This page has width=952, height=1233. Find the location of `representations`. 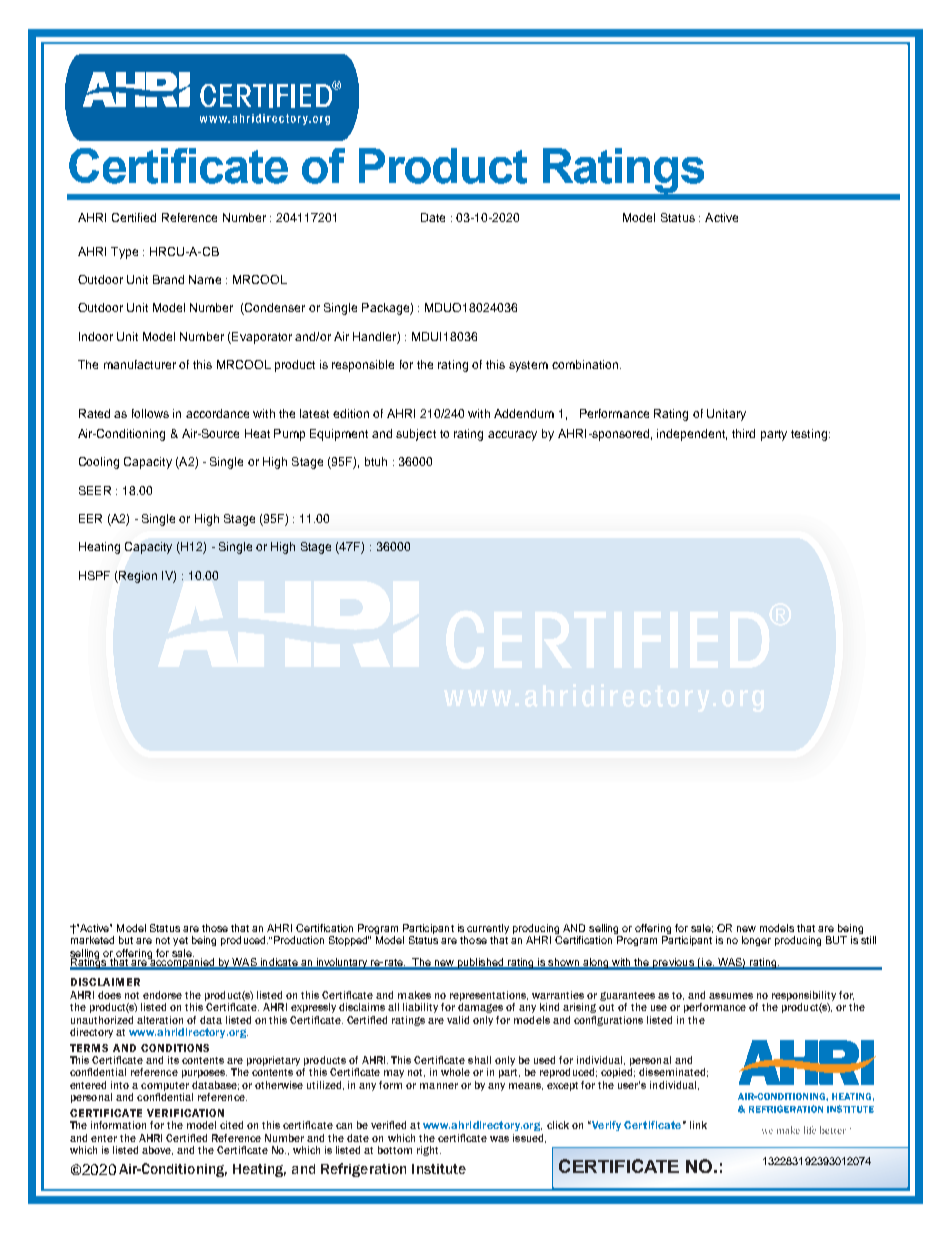

representations is located at coordinates (489, 996).
